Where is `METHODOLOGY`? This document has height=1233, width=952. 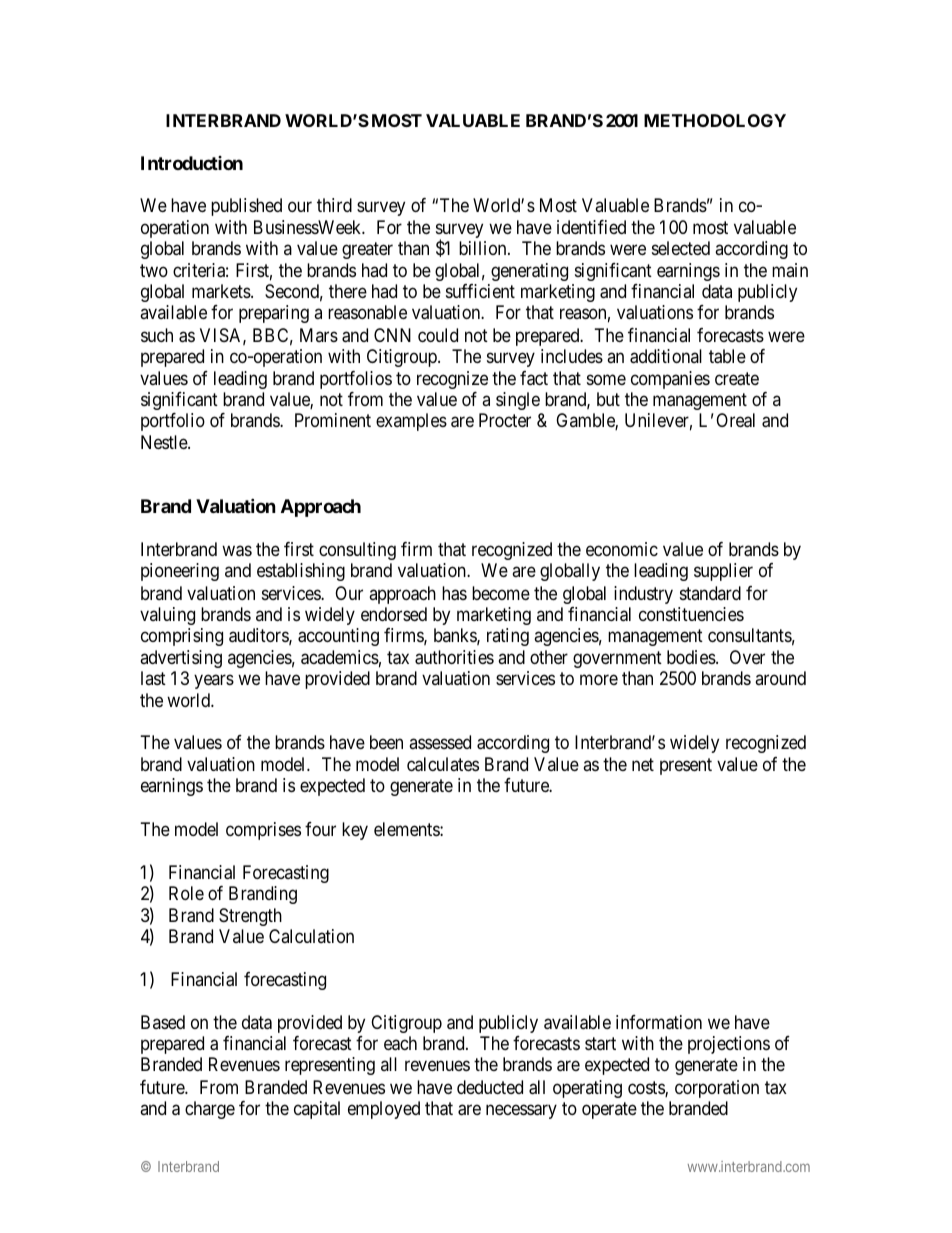
METHODOLOGY is located at coordinates (715, 120).
